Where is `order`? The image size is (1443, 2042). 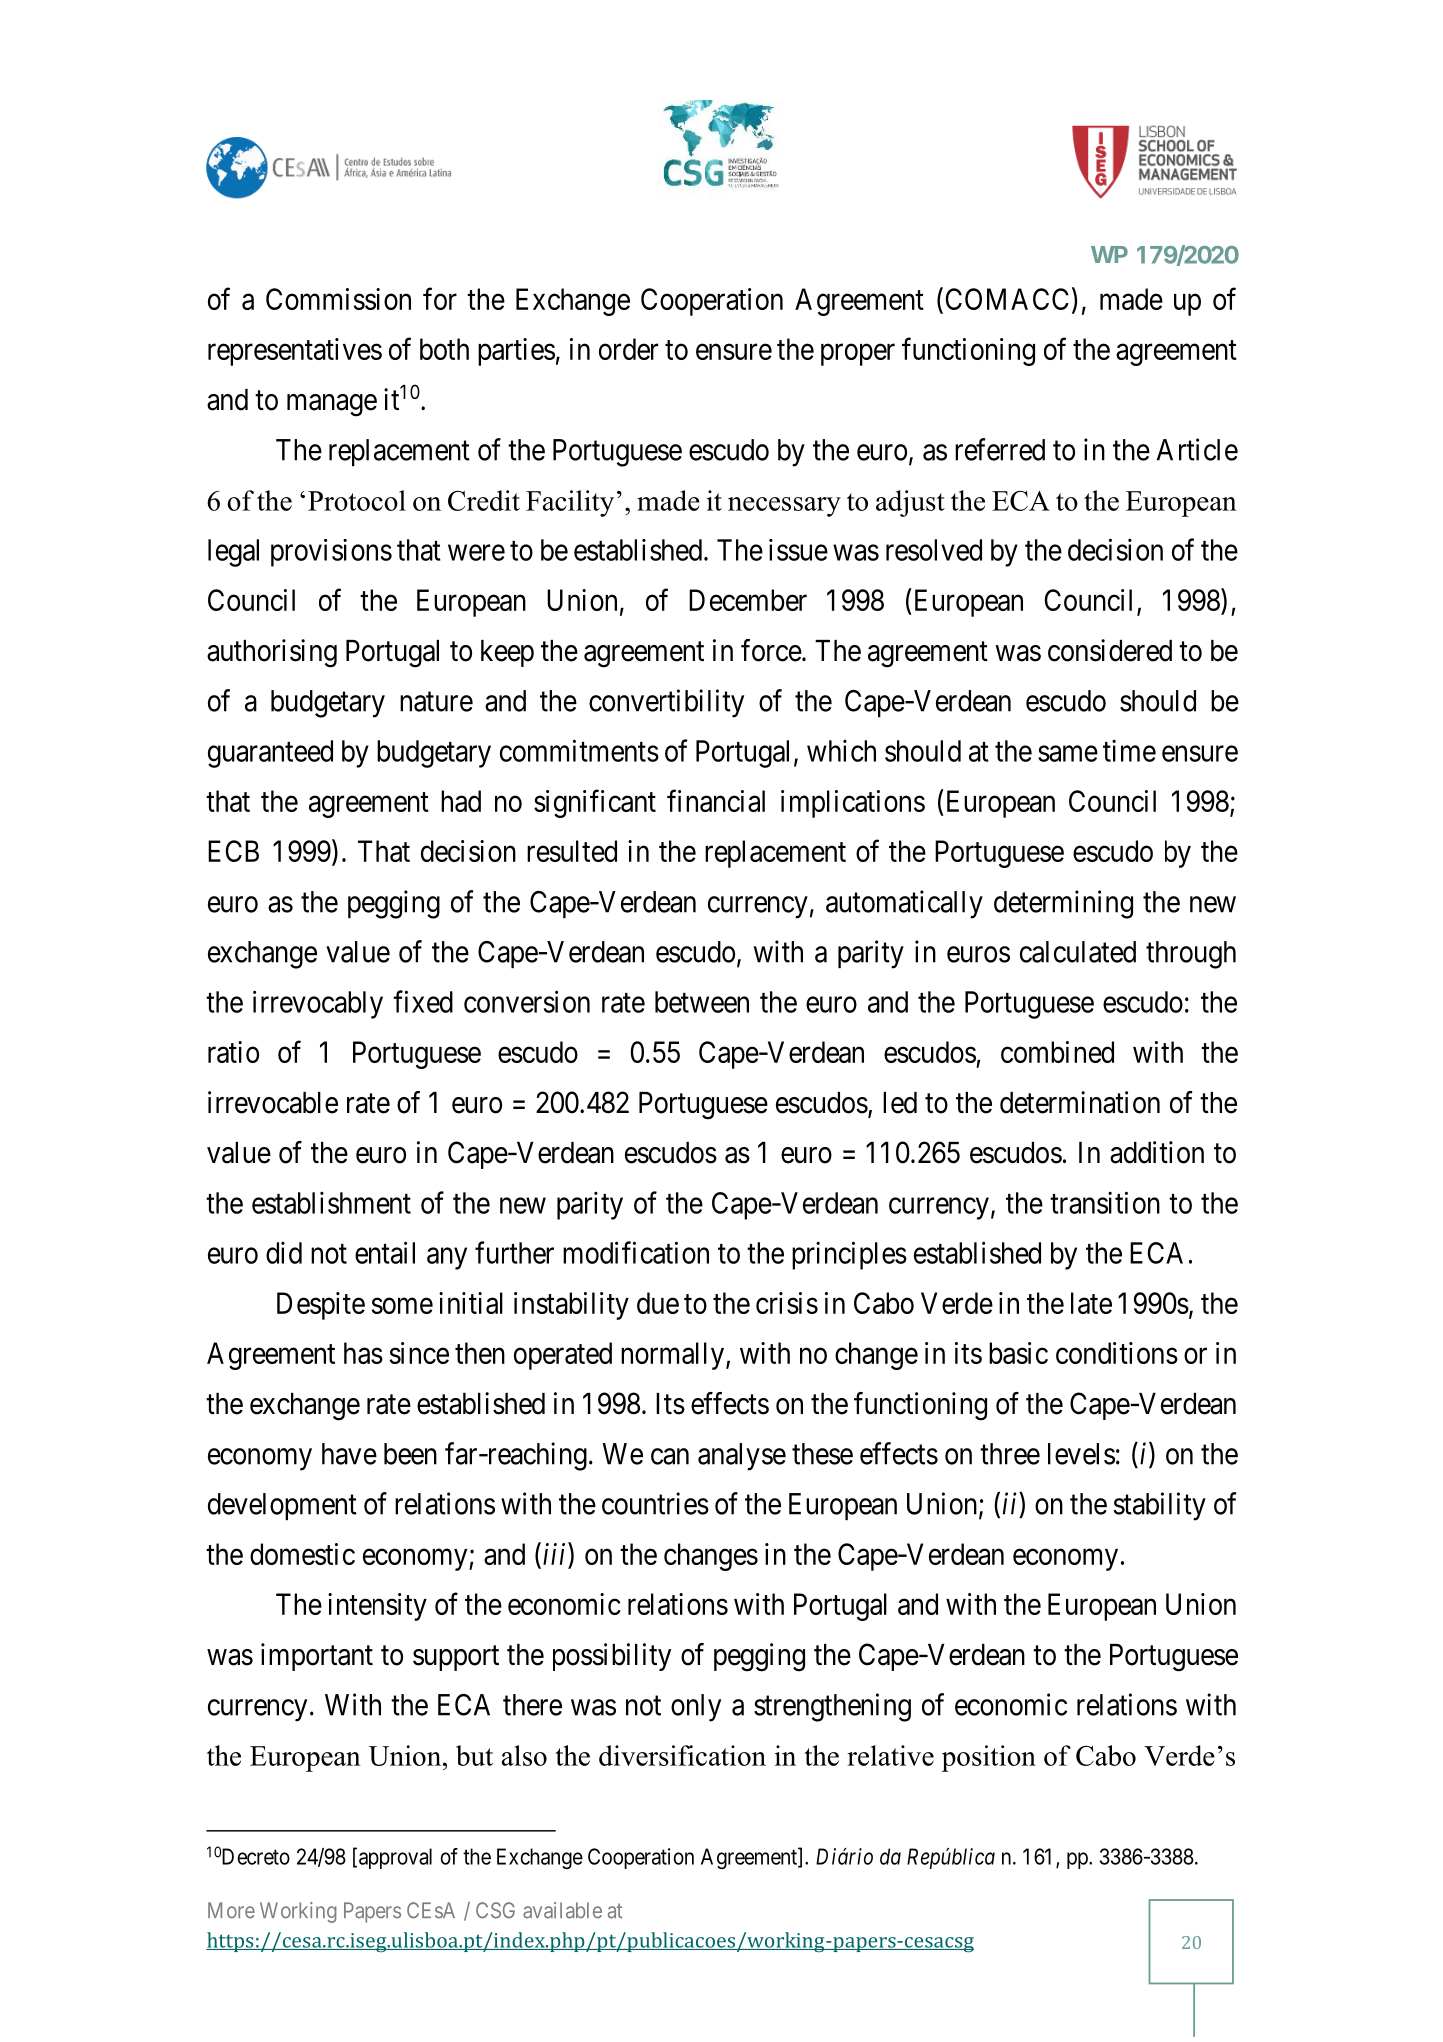 order is located at coordinates (628, 349).
